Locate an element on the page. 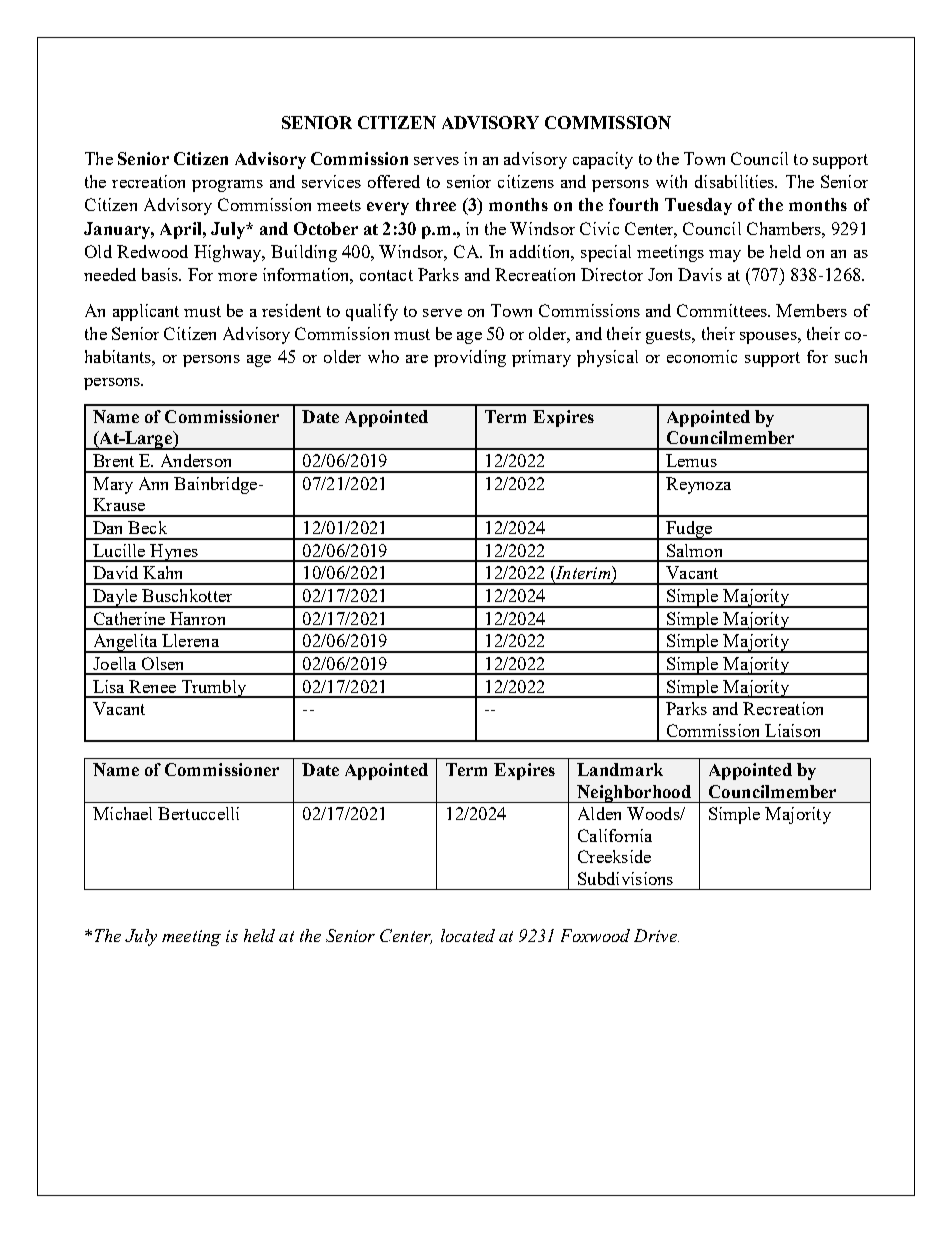 Image resolution: width=952 pixels, height=1233 pixels. Michael is located at coordinates (122, 813).
